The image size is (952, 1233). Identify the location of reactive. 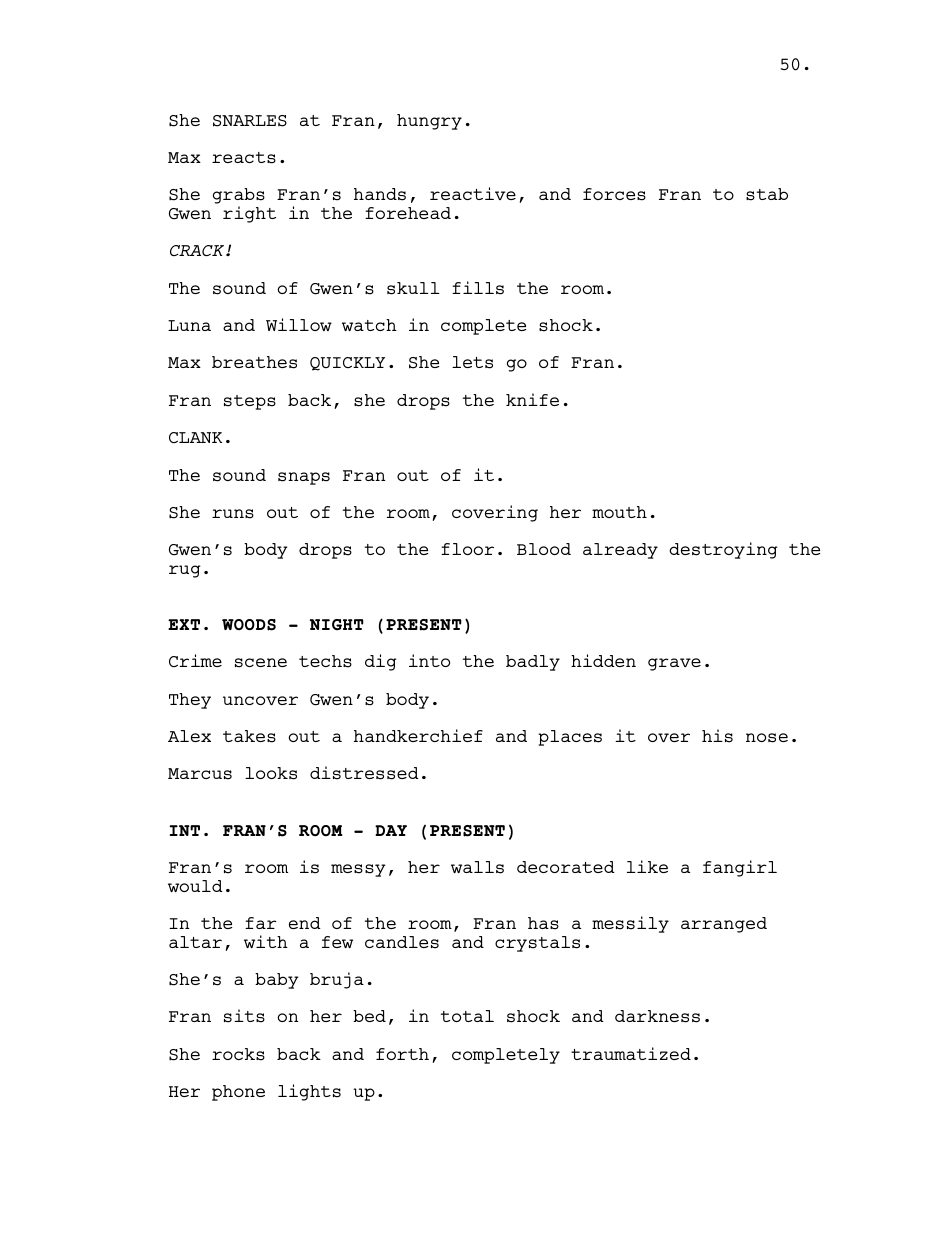
(473, 193).
